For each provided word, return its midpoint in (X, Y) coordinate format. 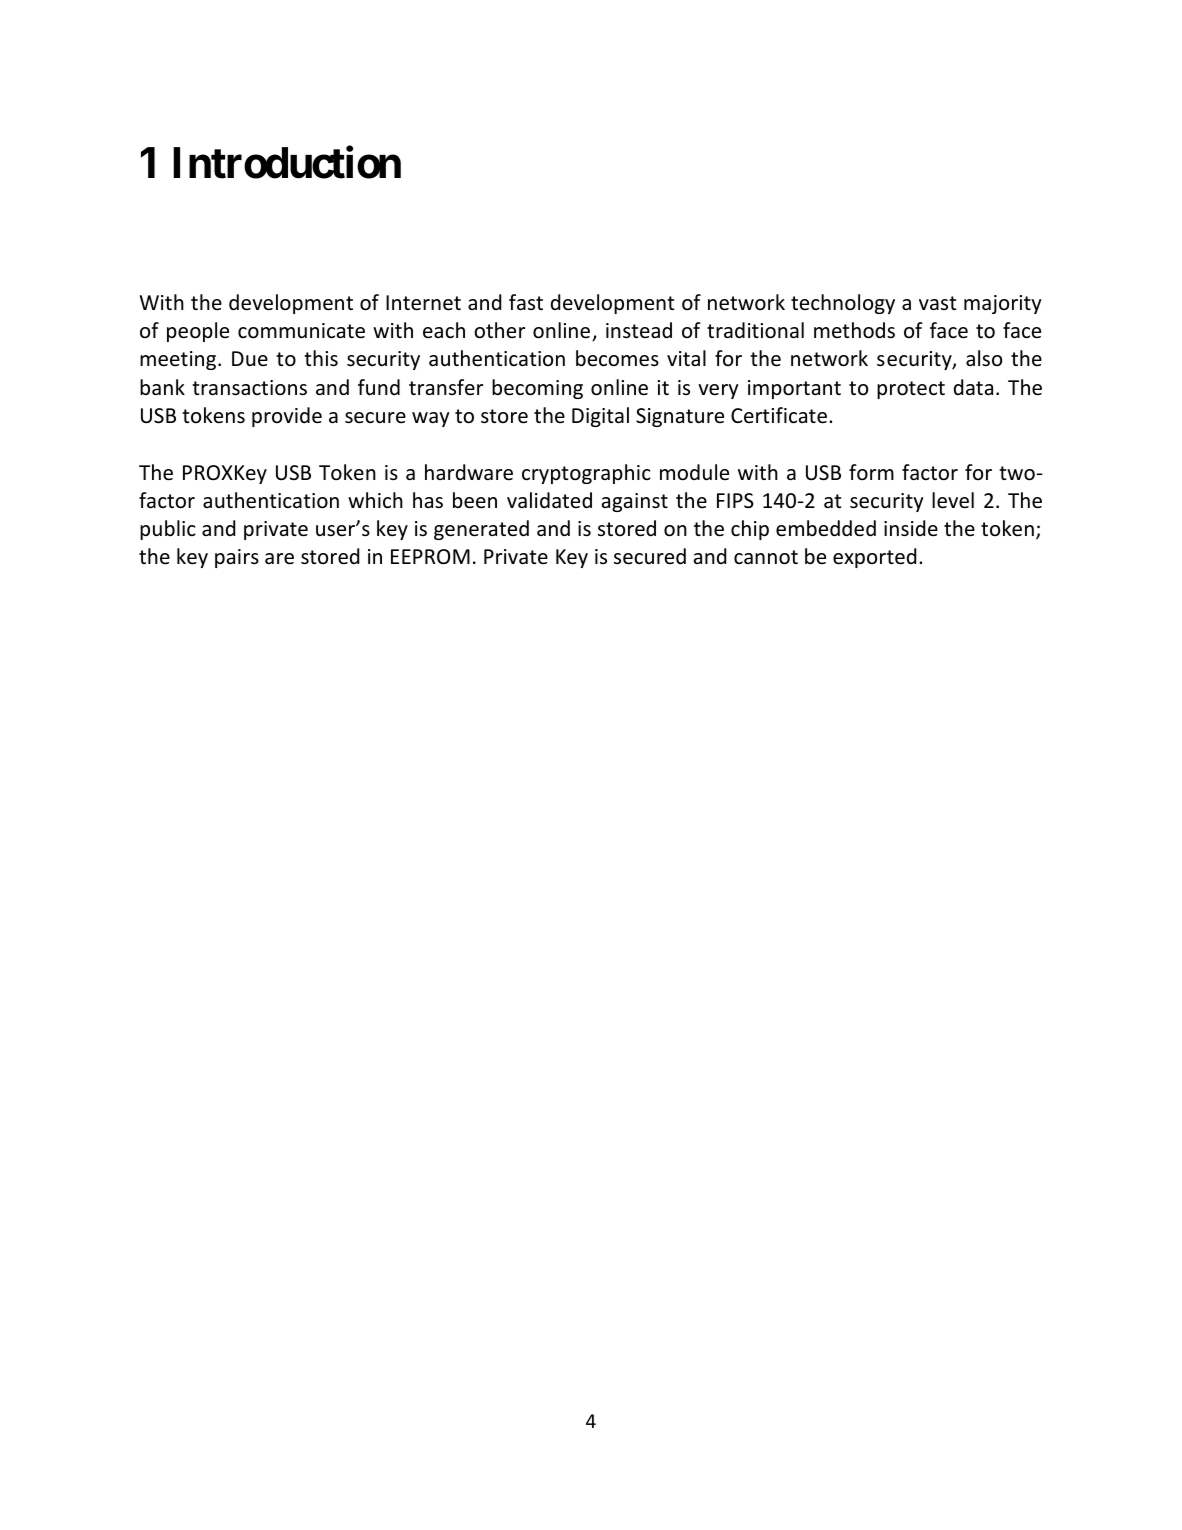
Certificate (779, 415)
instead (639, 330)
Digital (600, 417)
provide (287, 417)
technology (843, 304)
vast (937, 303)
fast (526, 302)
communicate (301, 331)
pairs (237, 558)
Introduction (287, 163)
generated (481, 530)
